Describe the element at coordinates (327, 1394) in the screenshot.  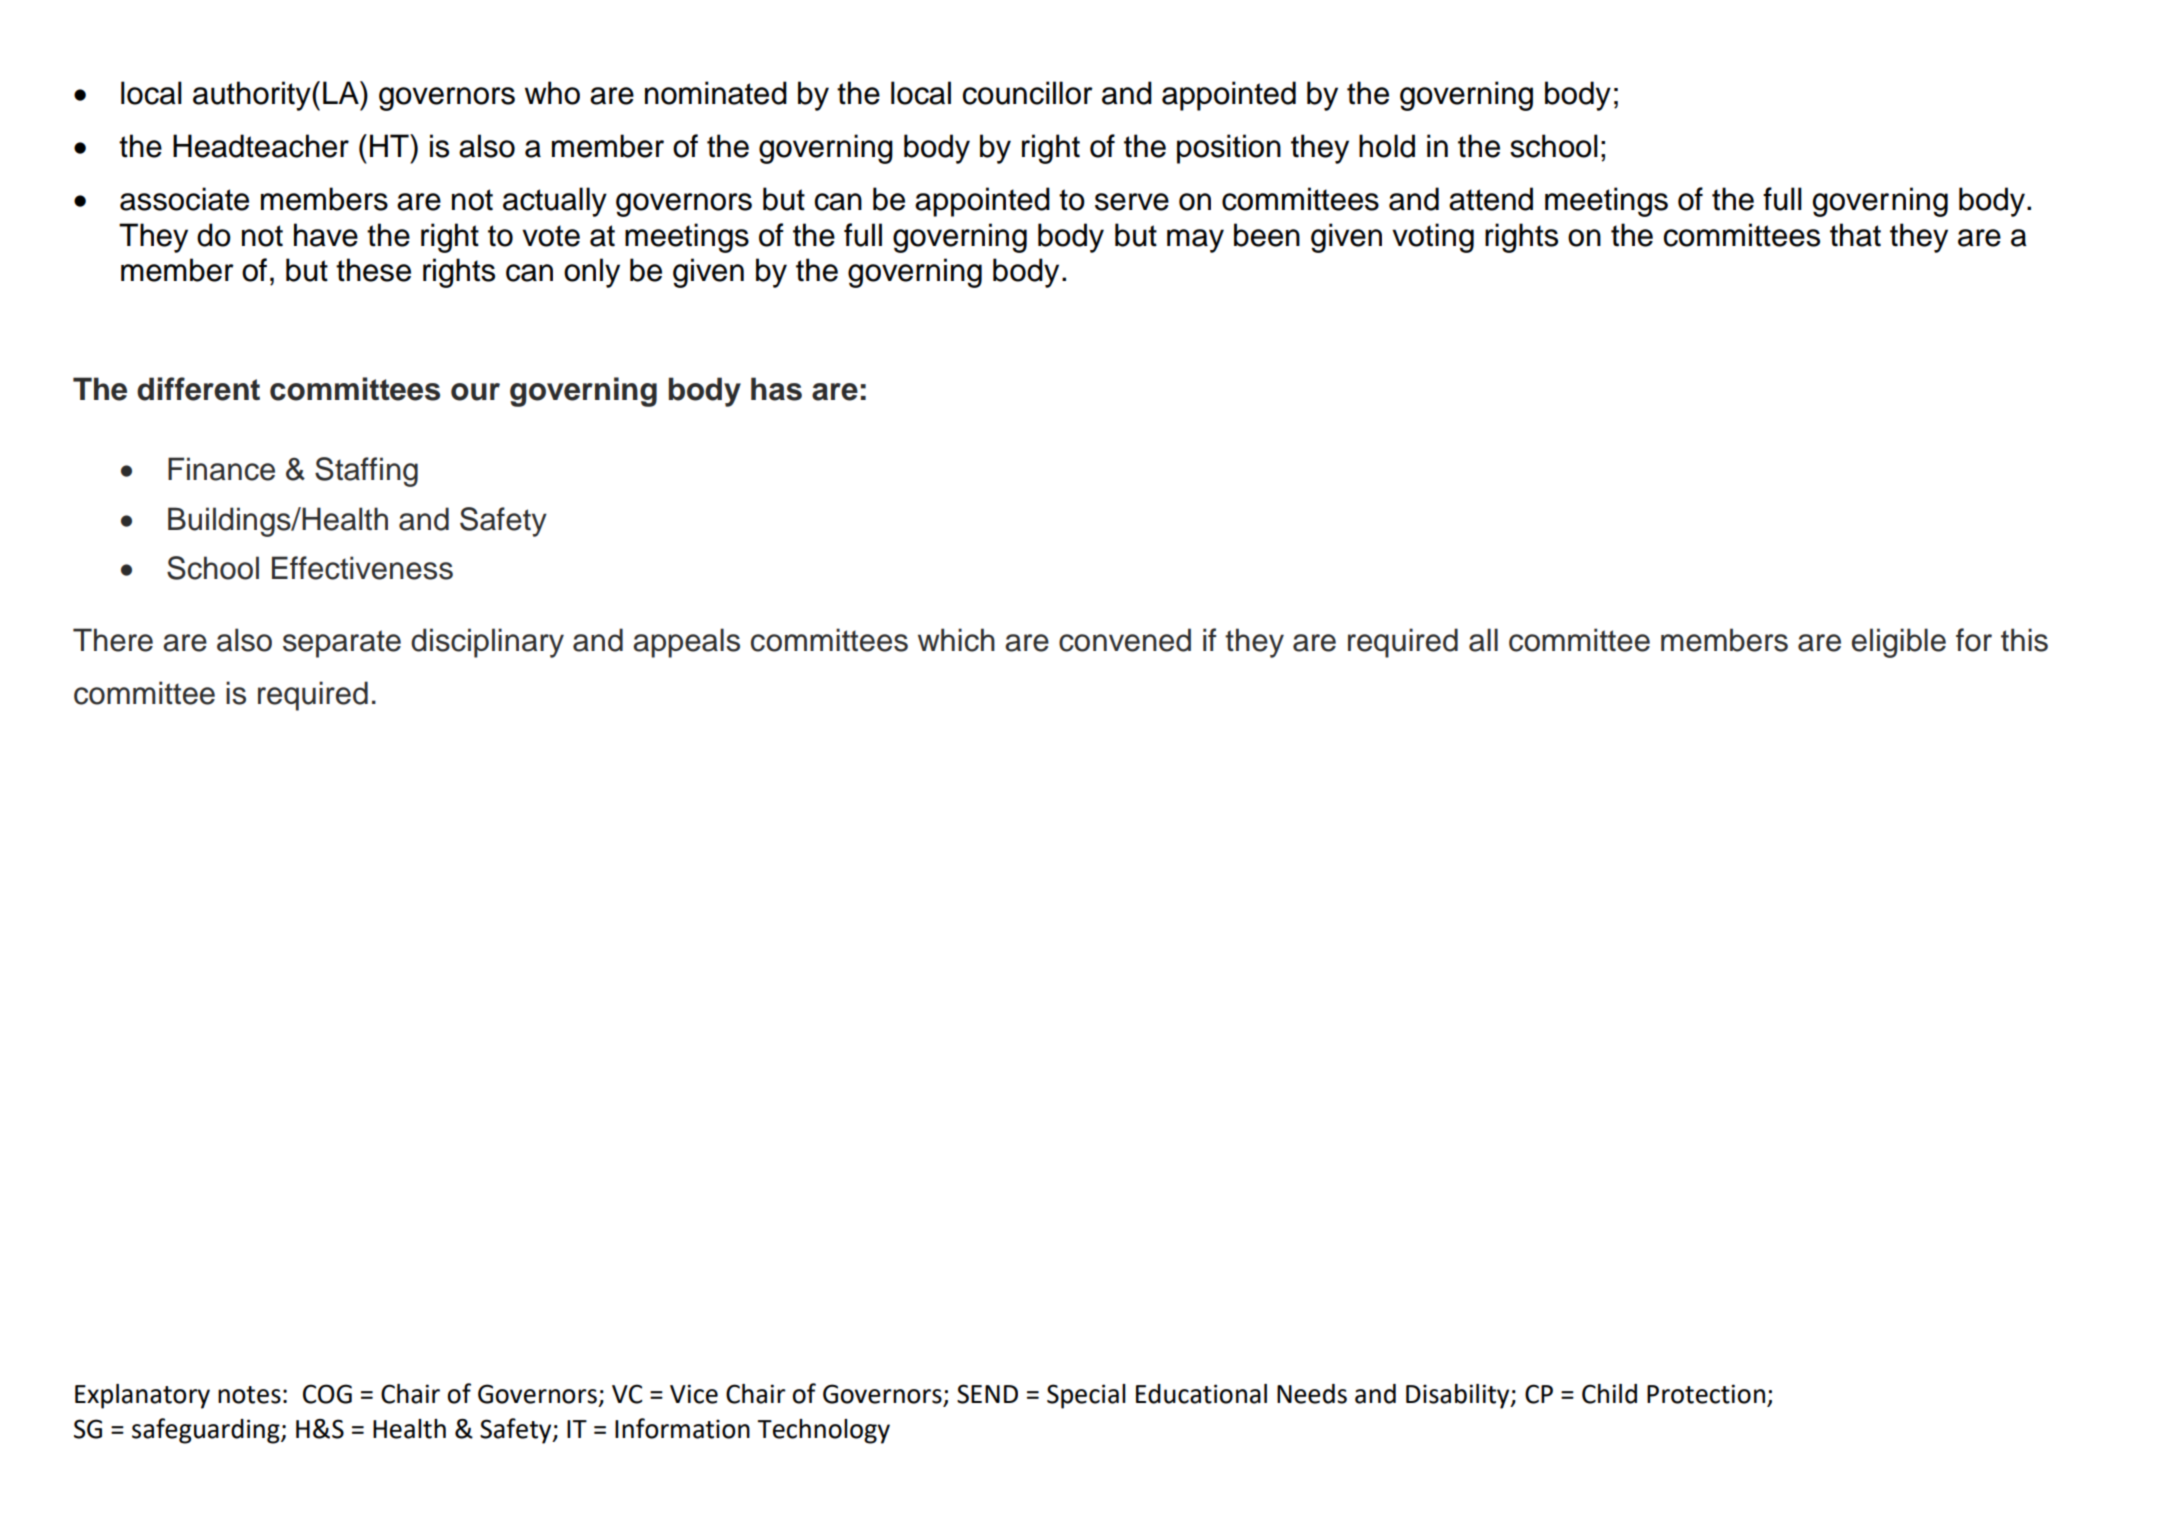
I see `COG` at that location.
